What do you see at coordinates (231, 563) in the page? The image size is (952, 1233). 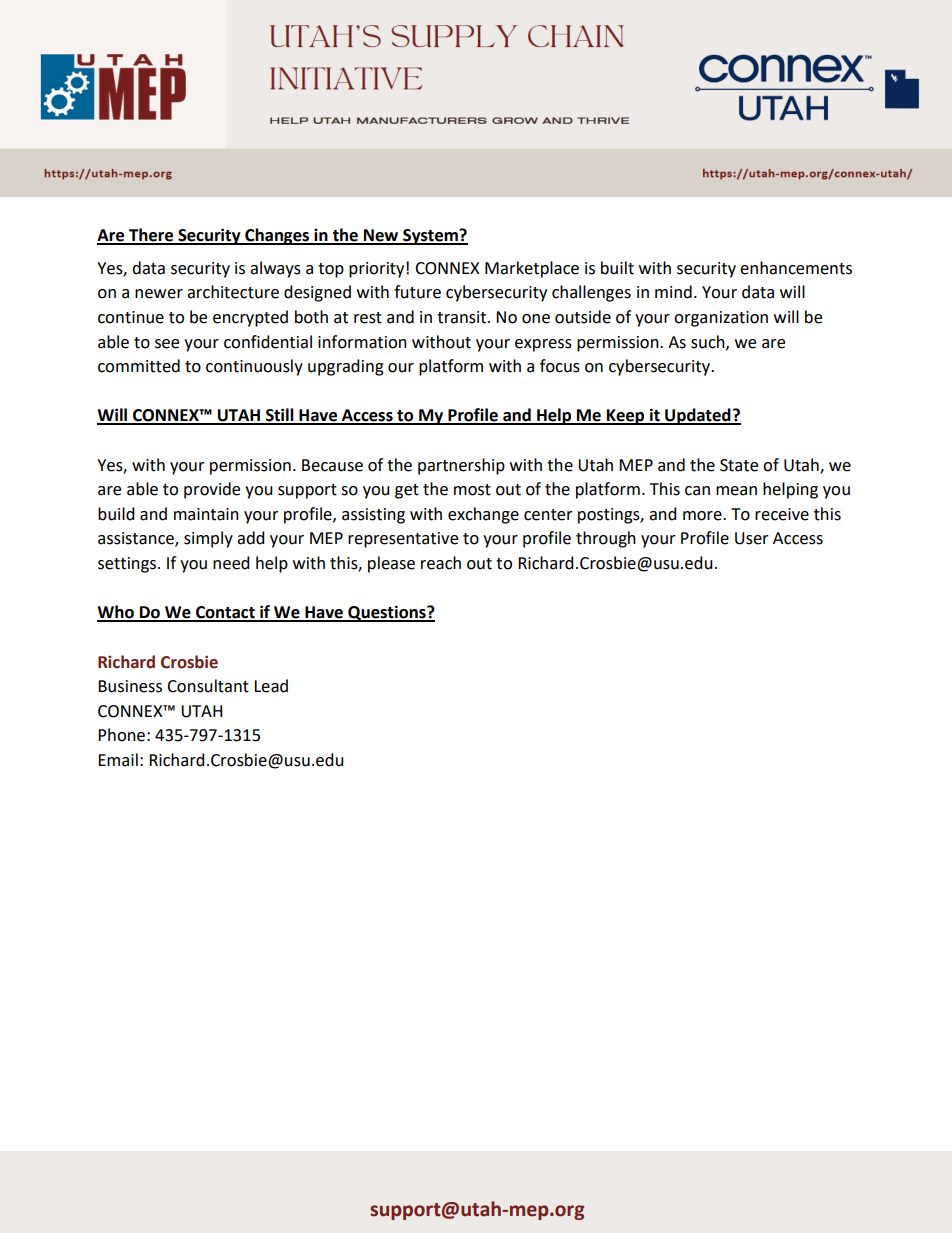 I see `need` at bounding box center [231, 563].
